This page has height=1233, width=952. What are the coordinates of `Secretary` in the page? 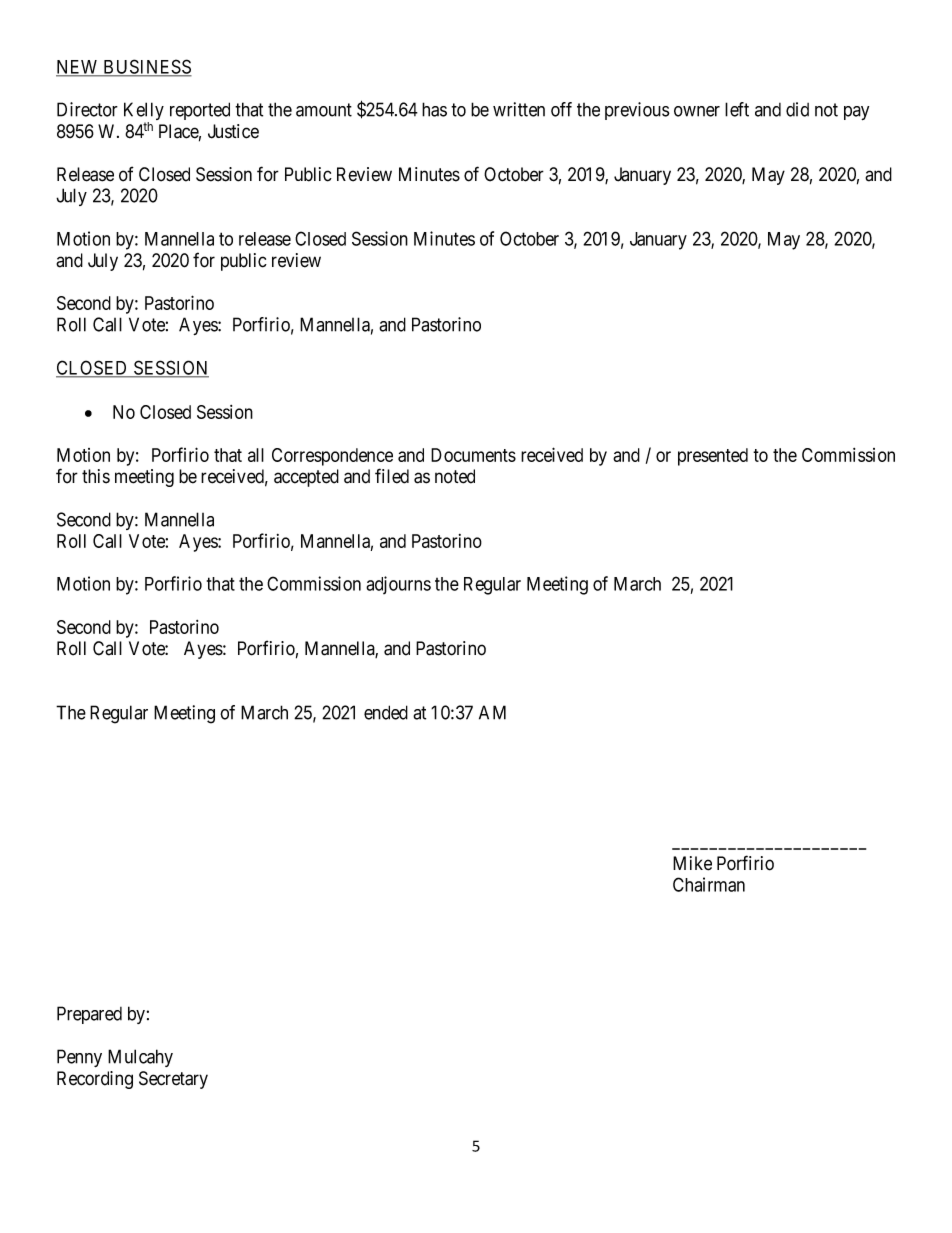 It's located at (173, 1080).
